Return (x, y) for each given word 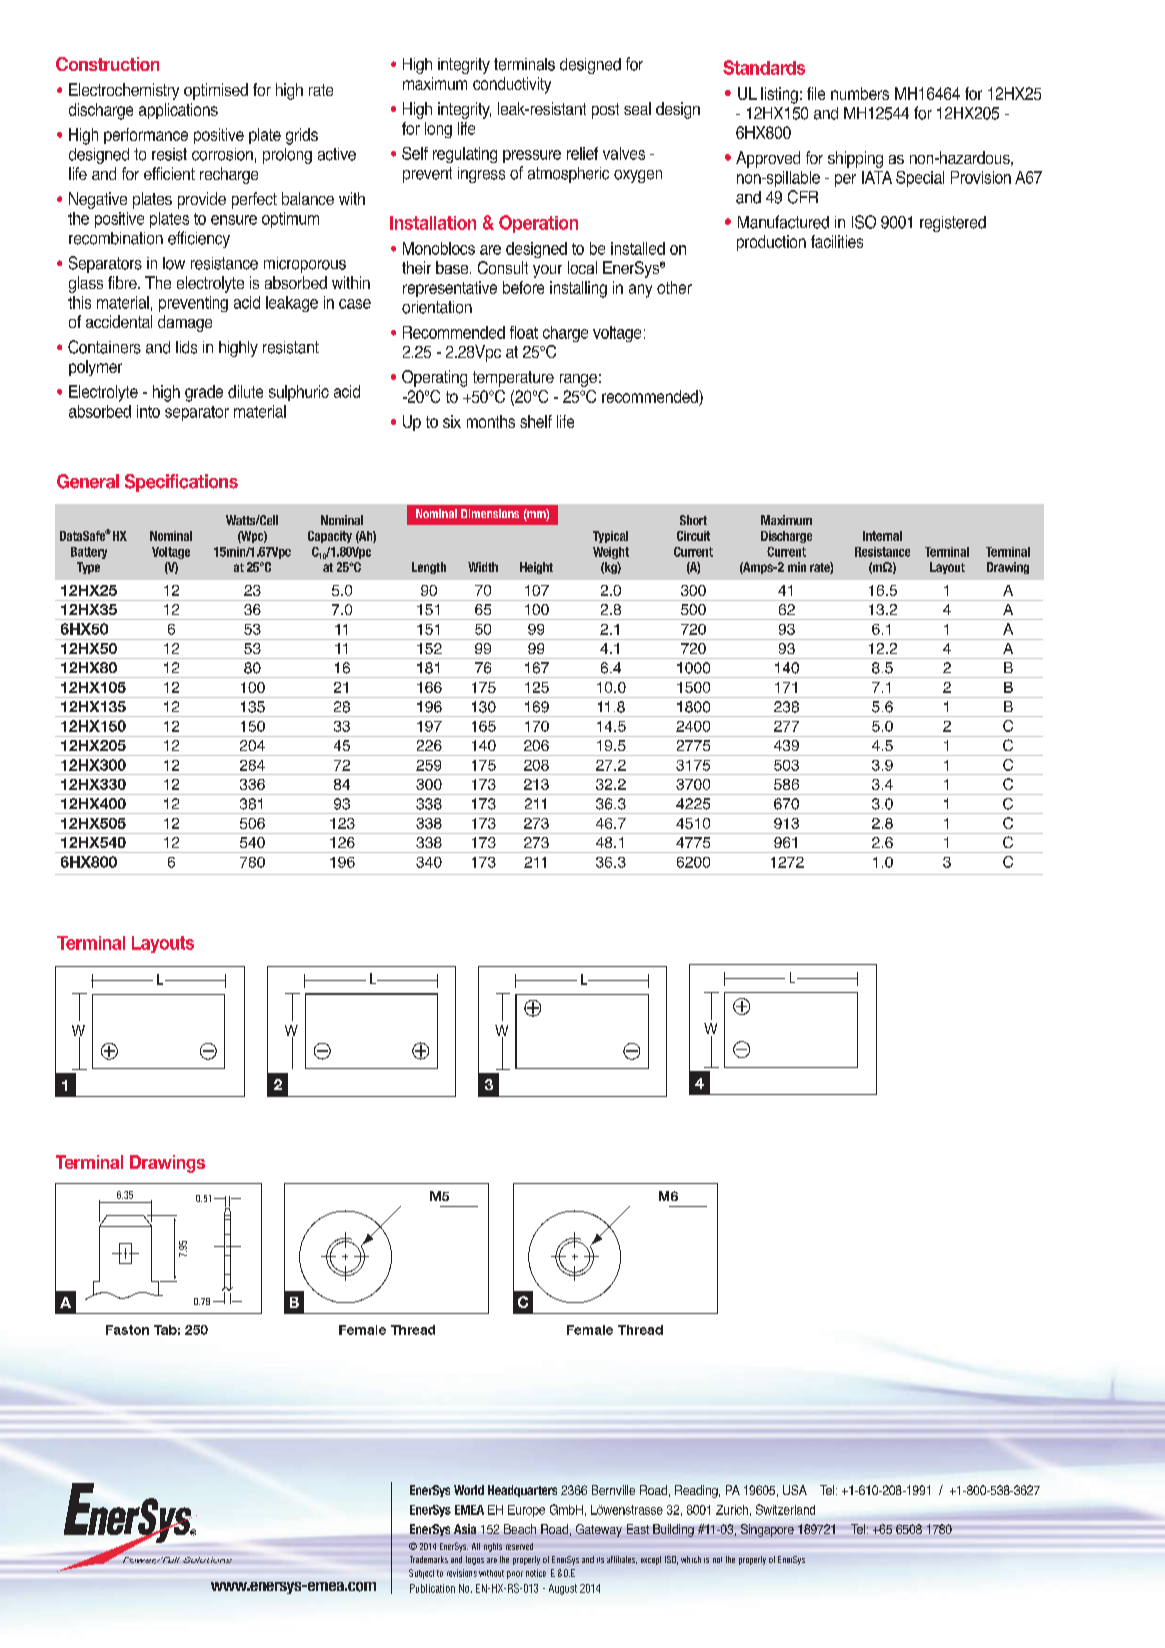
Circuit (693, 536)
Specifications (181, 483)
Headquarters (522, 1491)
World (469, 1490)
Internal (882, 536)
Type (88, 568)
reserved (519, 1546)
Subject (421, 1574)
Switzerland (785, 1509)
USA (795, 1490)
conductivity (512, 85)
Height (536, 568)
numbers (860, 93)
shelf (536, 421)
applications (178, 111)
